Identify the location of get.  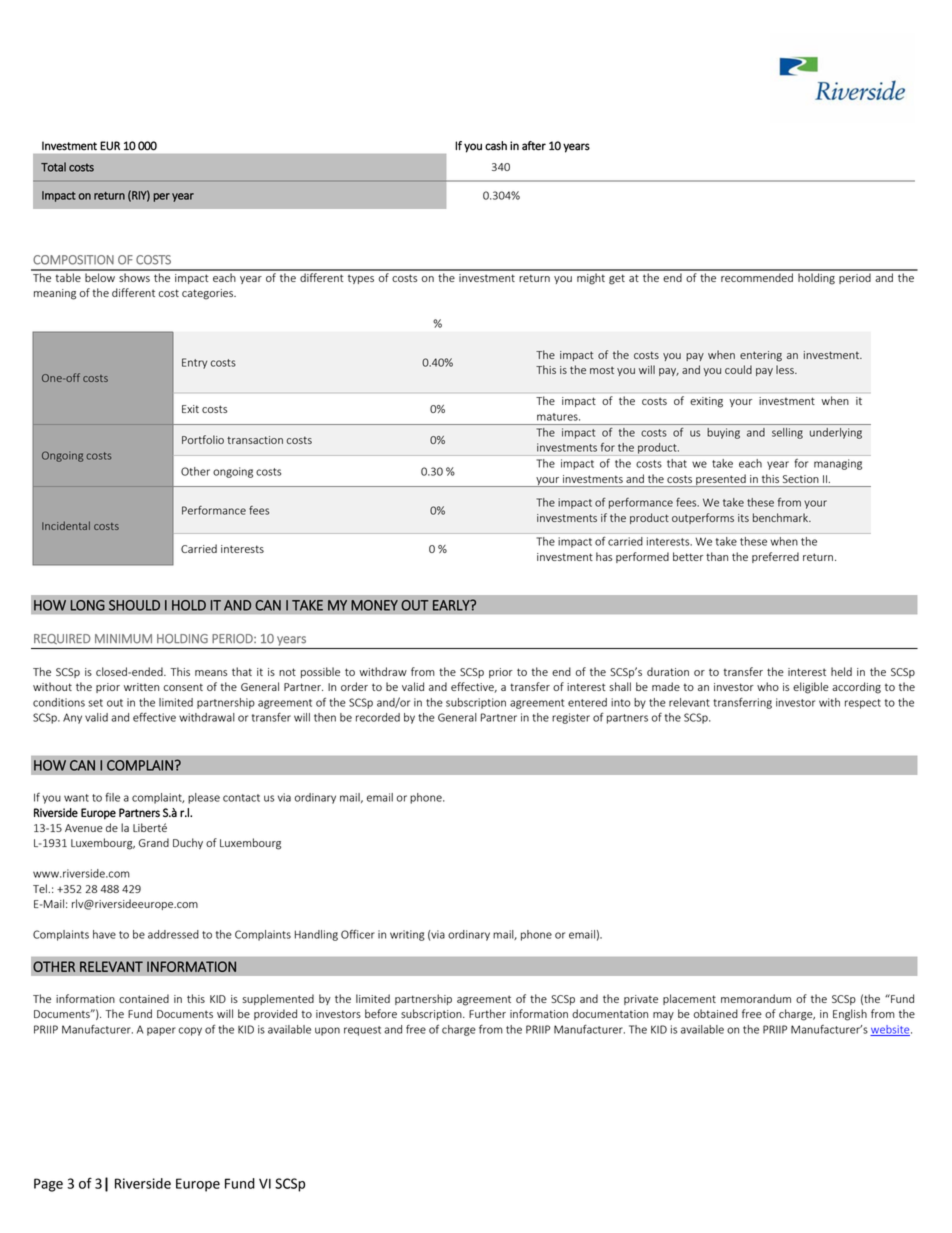
(617, 279).
